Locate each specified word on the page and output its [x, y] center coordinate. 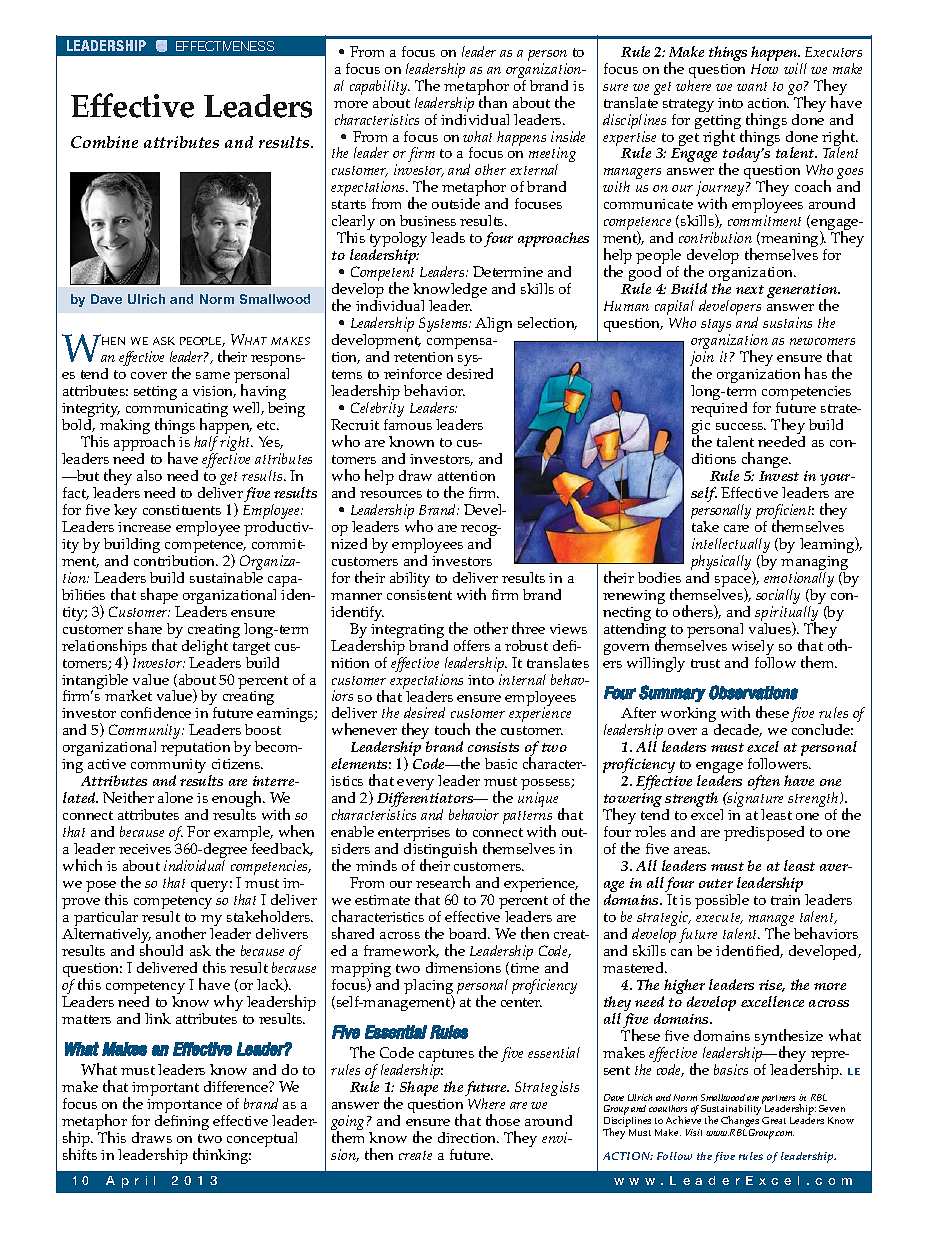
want [752, 86]
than [492, 101]
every [415, 786]
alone [175, 797]
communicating [177, 411]
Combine [104, 142]
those [503, 1120]
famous [408, 424]
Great [774, 1120]
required [719, 409]
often [764, 782]
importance [186, 1107]
